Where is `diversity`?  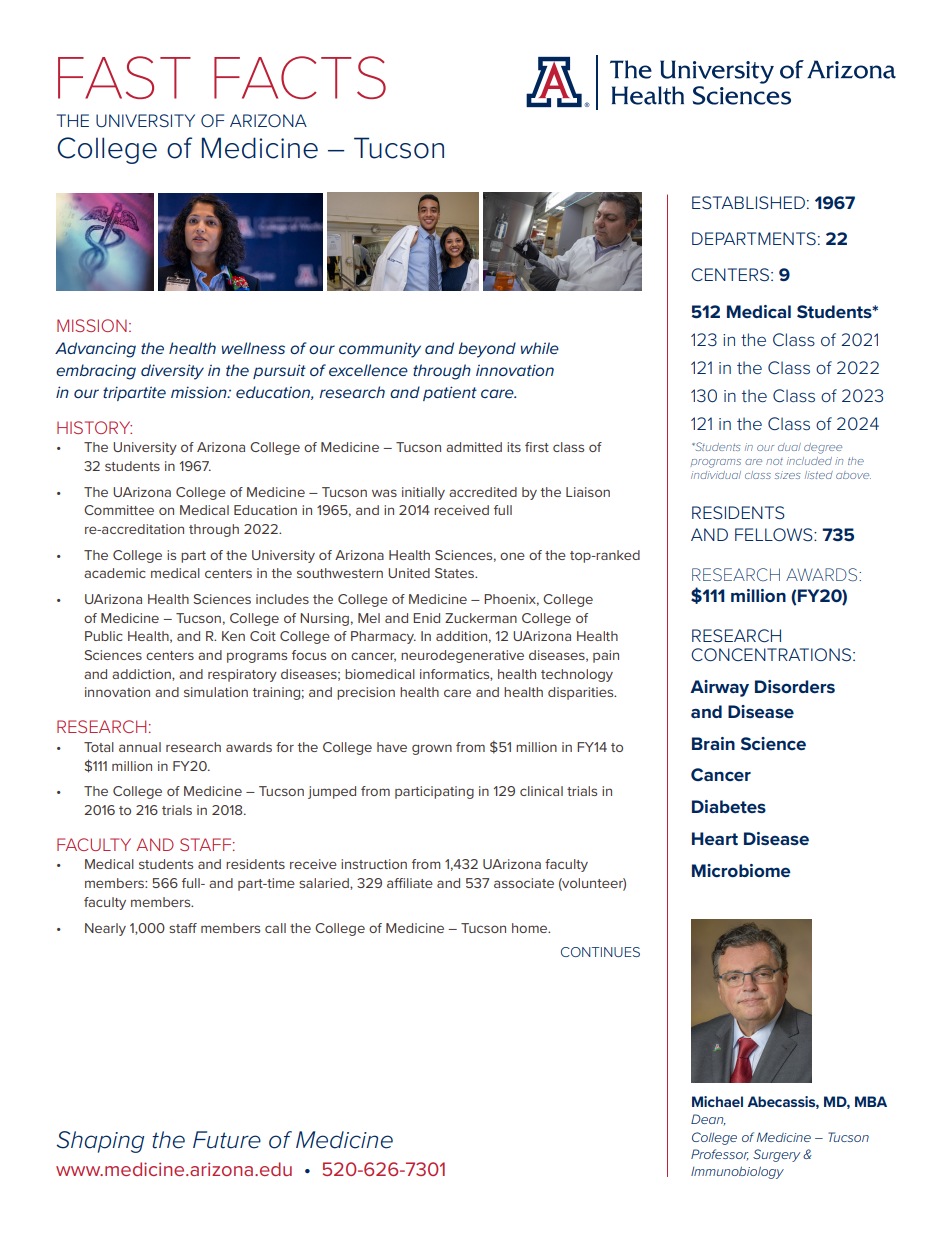 diversity is located at coordinates (172, 372).
